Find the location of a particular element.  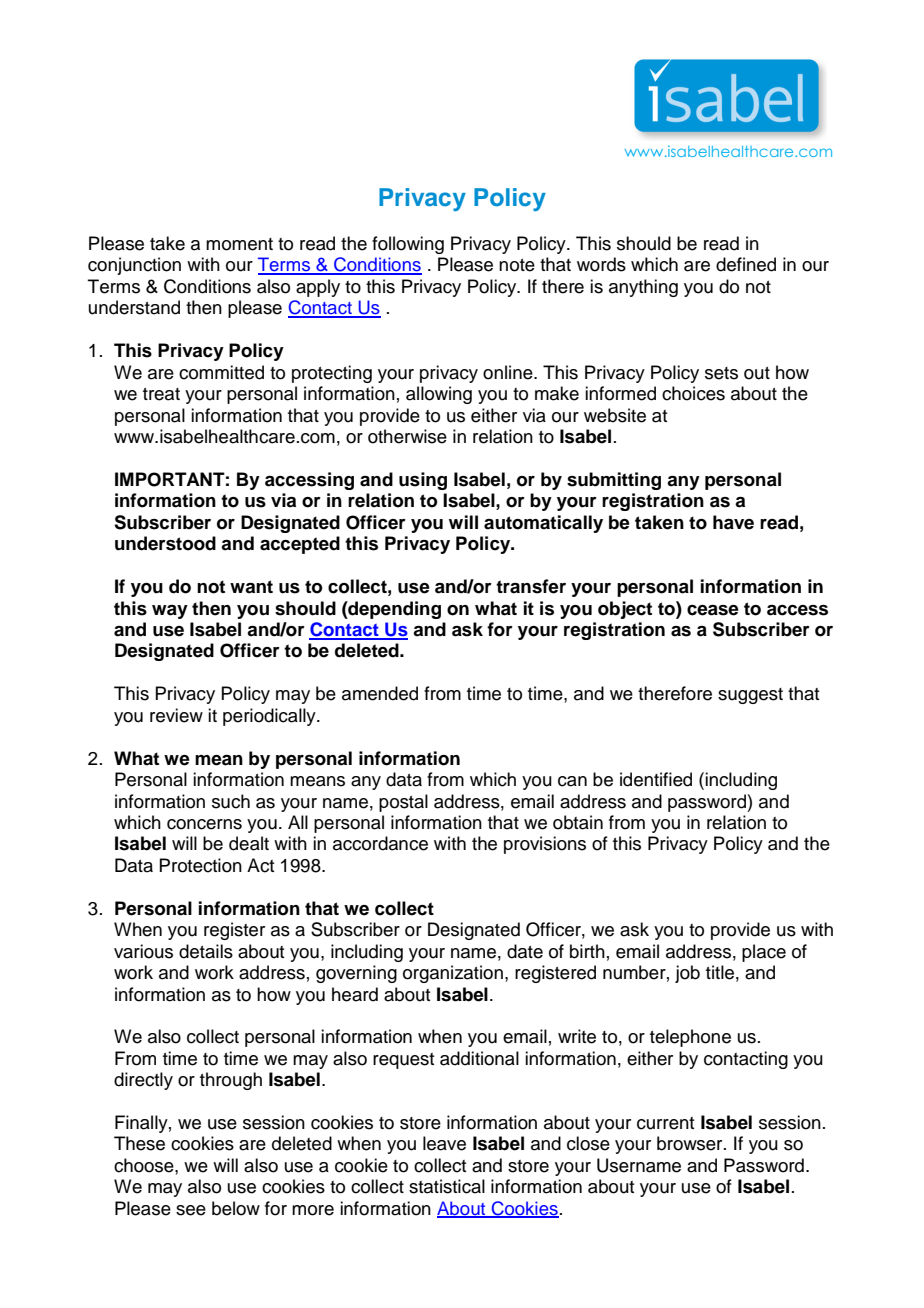

place is located at coordinates (764, 953).
